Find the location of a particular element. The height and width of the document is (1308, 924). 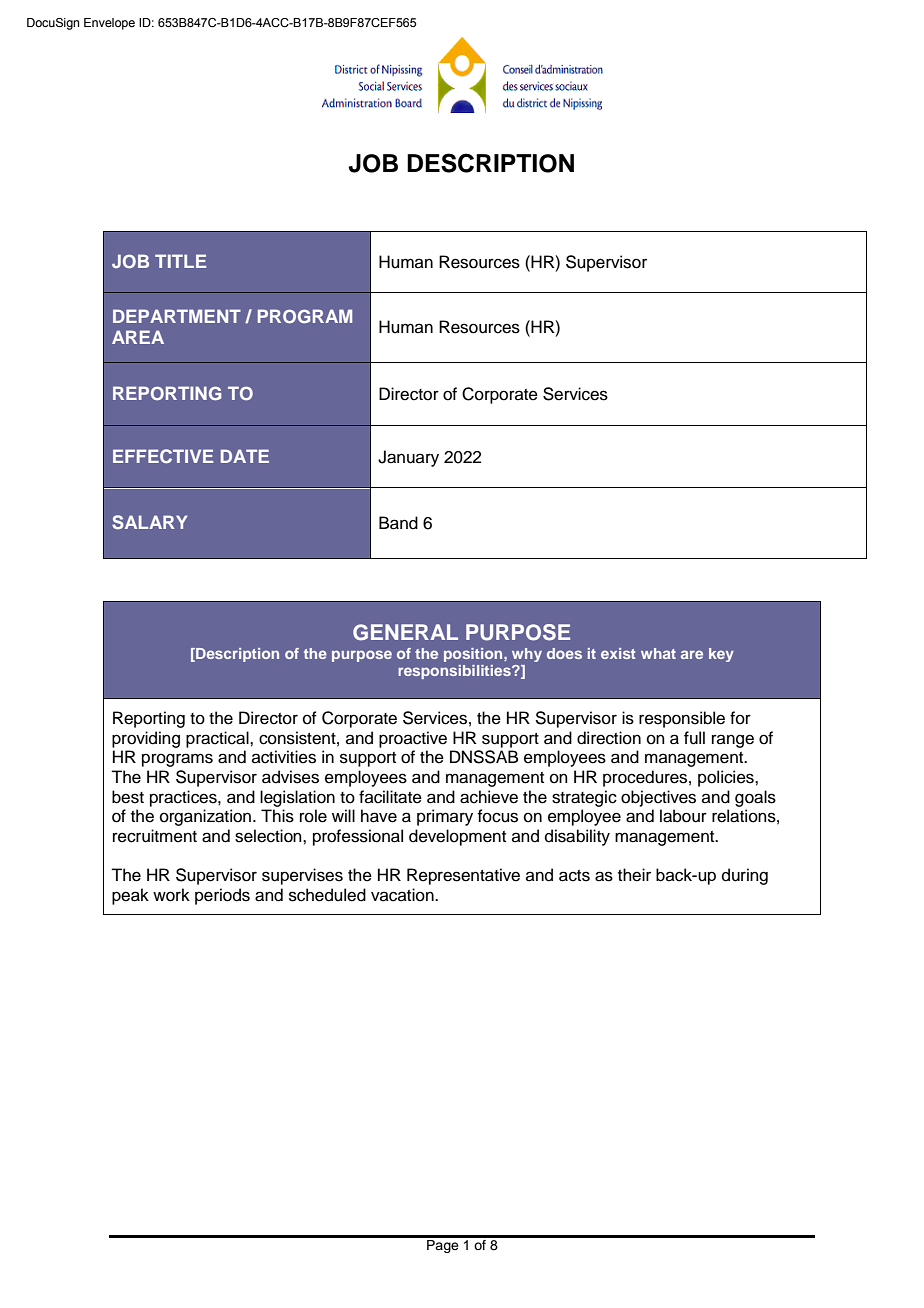

SALARY is located at coordinates (149, 522).
